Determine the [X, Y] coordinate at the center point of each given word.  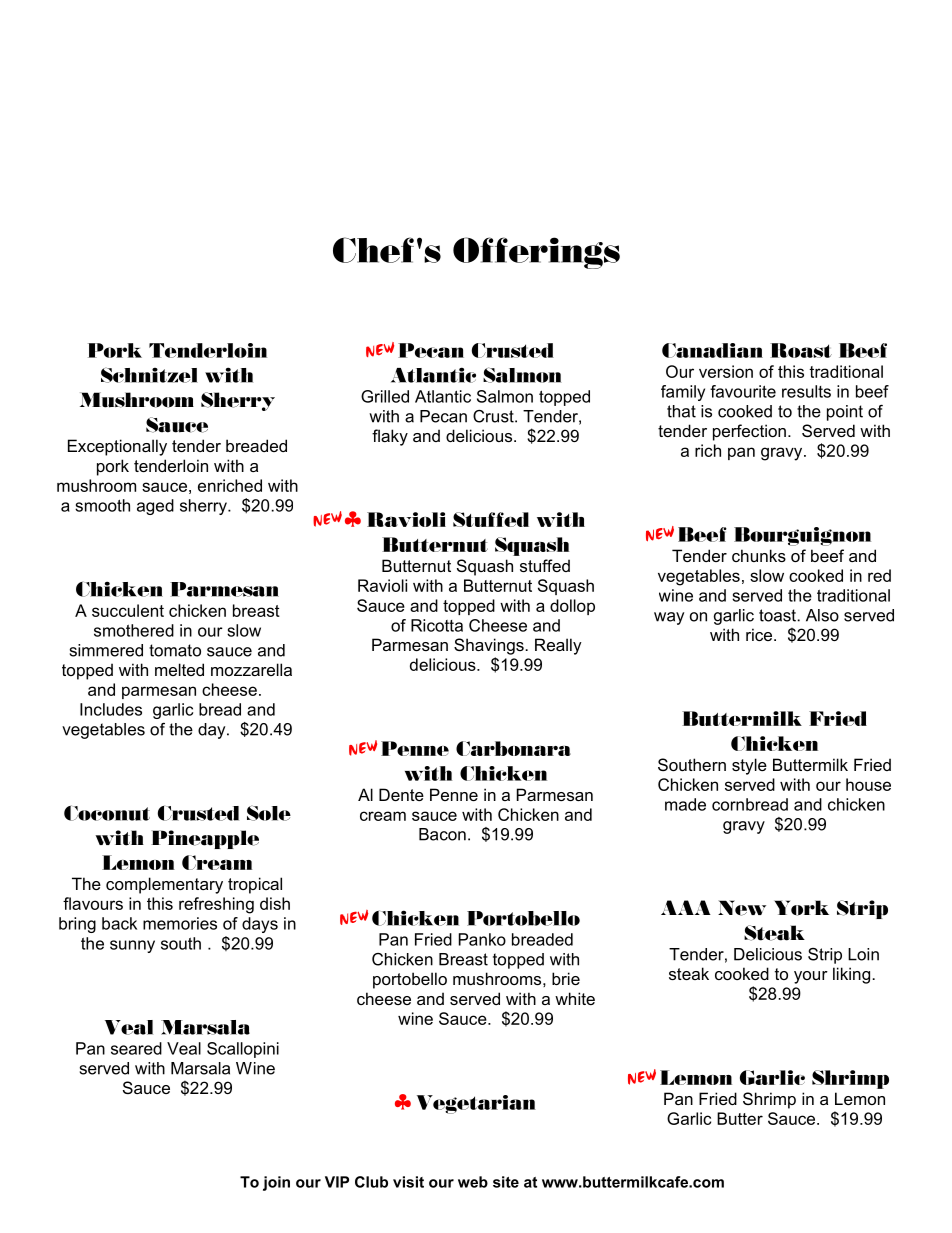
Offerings [536, 253]
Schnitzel [149, 375]
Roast [801, 350]
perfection [749, 432]
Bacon [442, 834]
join [276, 1183]
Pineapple [205, 839]
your [811, 977]
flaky [390, 437]
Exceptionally [117, 447]
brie [566, 978]
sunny [132, 946]
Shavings [490, 646]
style [749, 766]
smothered [134, 630]
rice [760, 634]
